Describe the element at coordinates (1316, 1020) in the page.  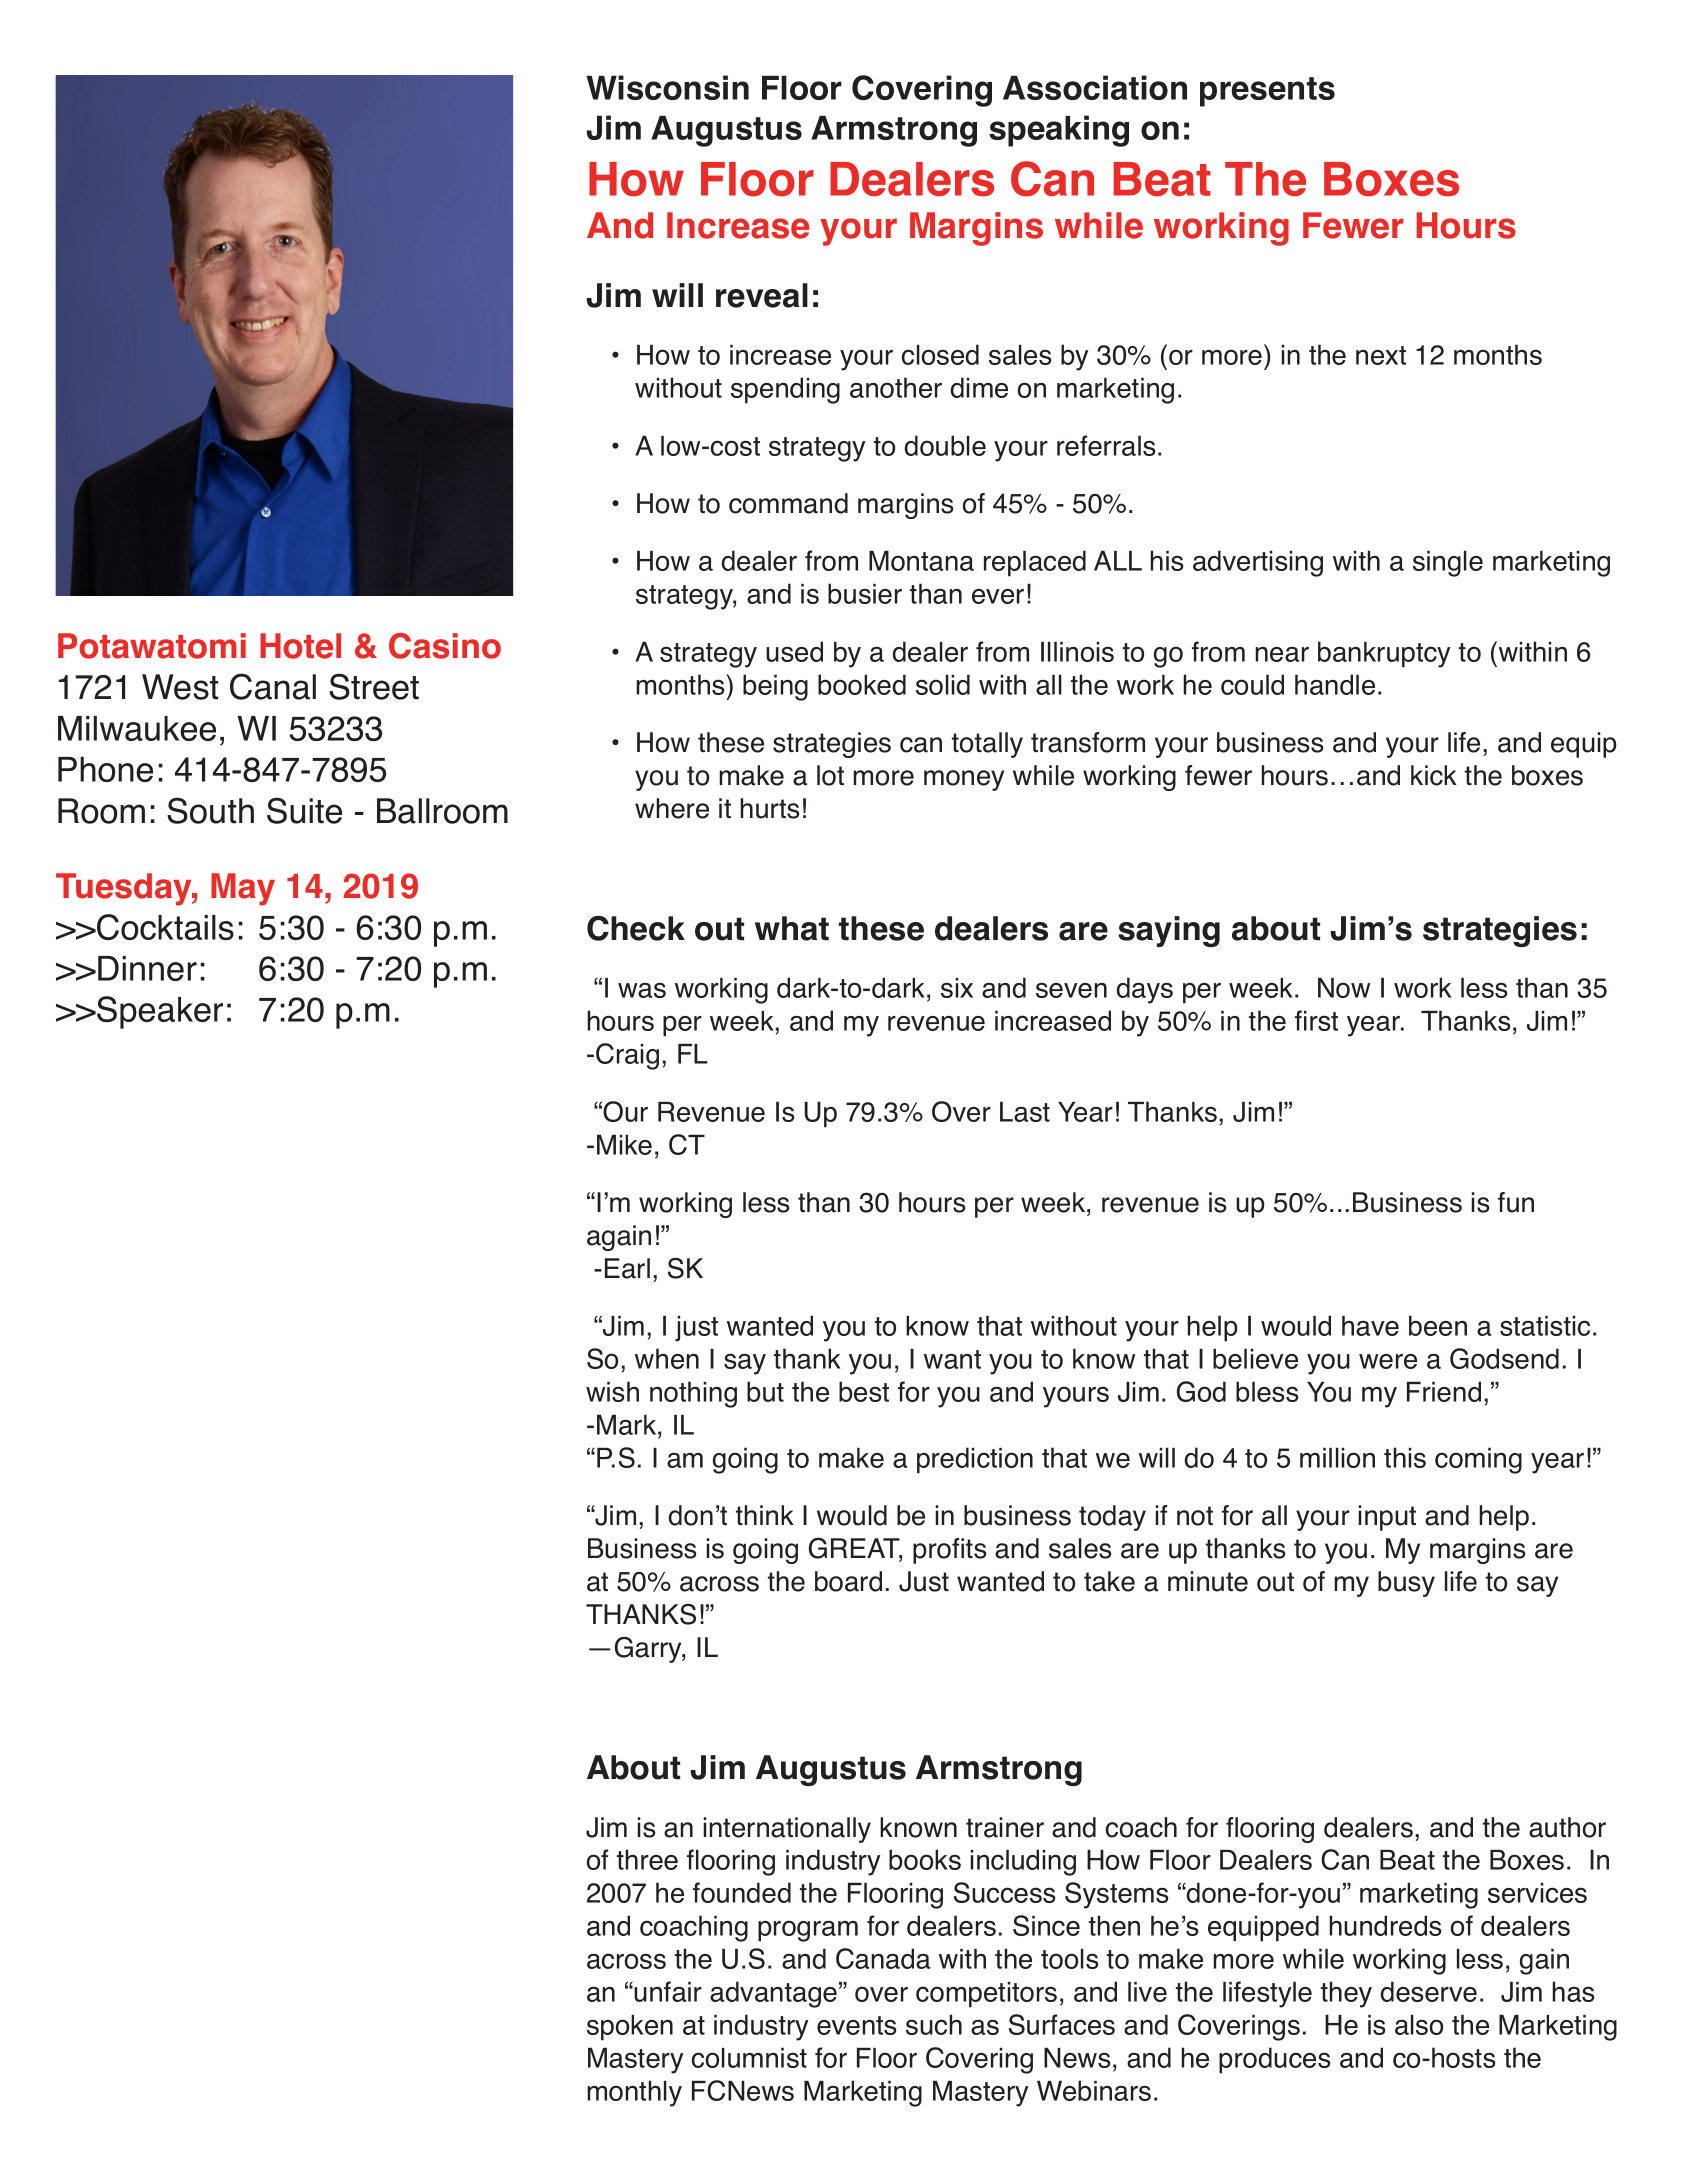
I see `first` at that location.
